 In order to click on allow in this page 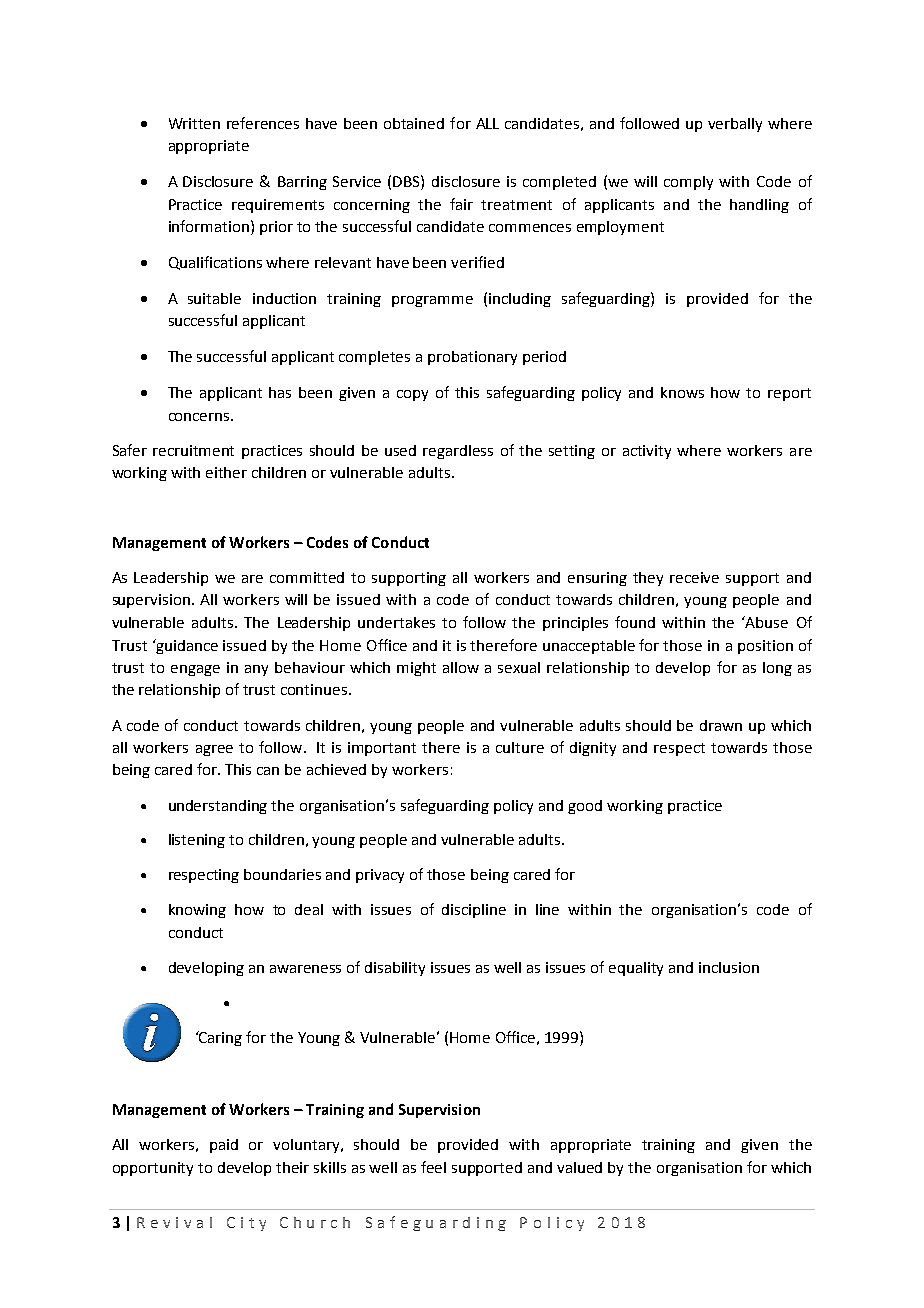, I will do `click(461, 667)`.
